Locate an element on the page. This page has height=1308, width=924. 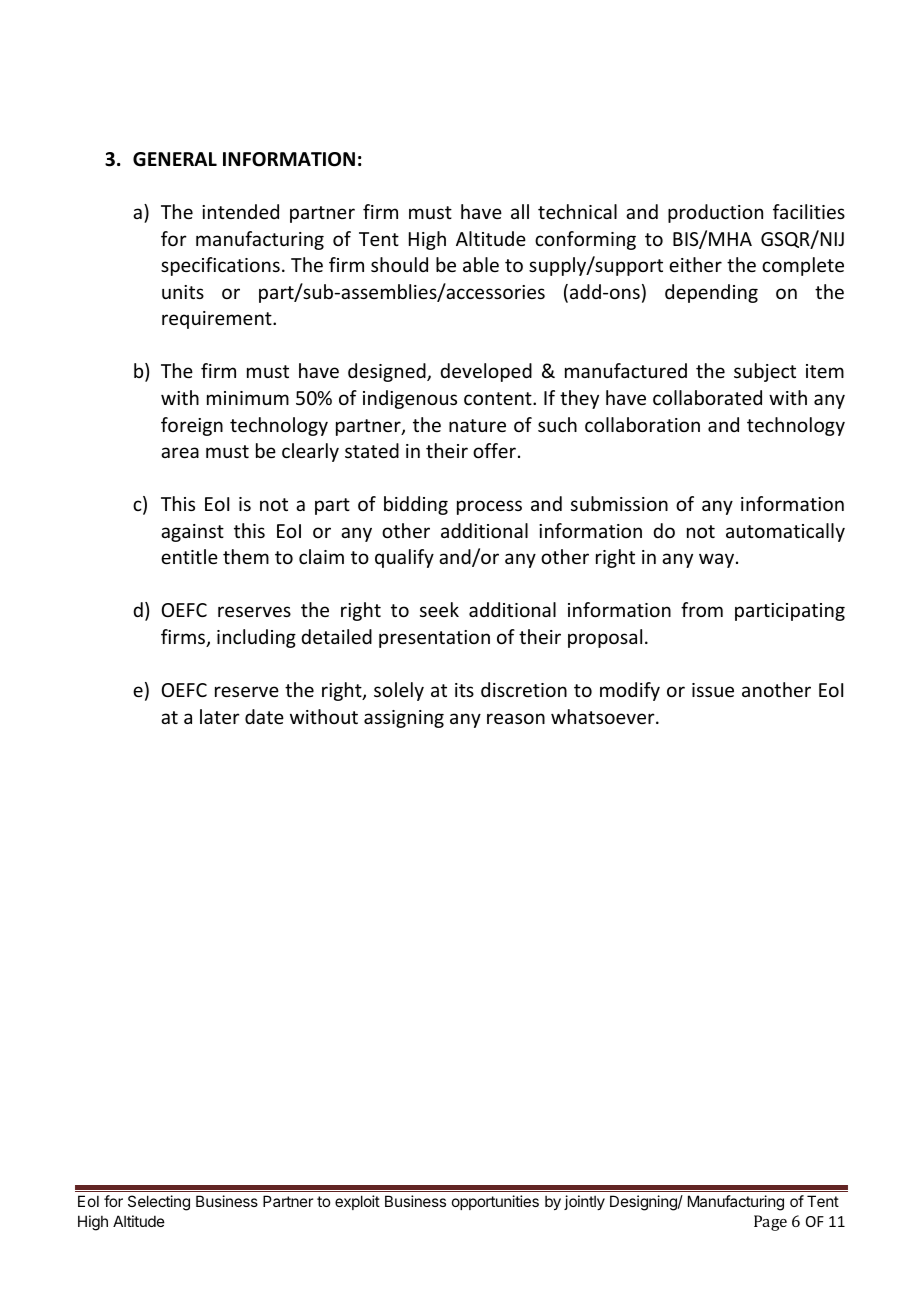
issue is located at coordinates (713, 690).
